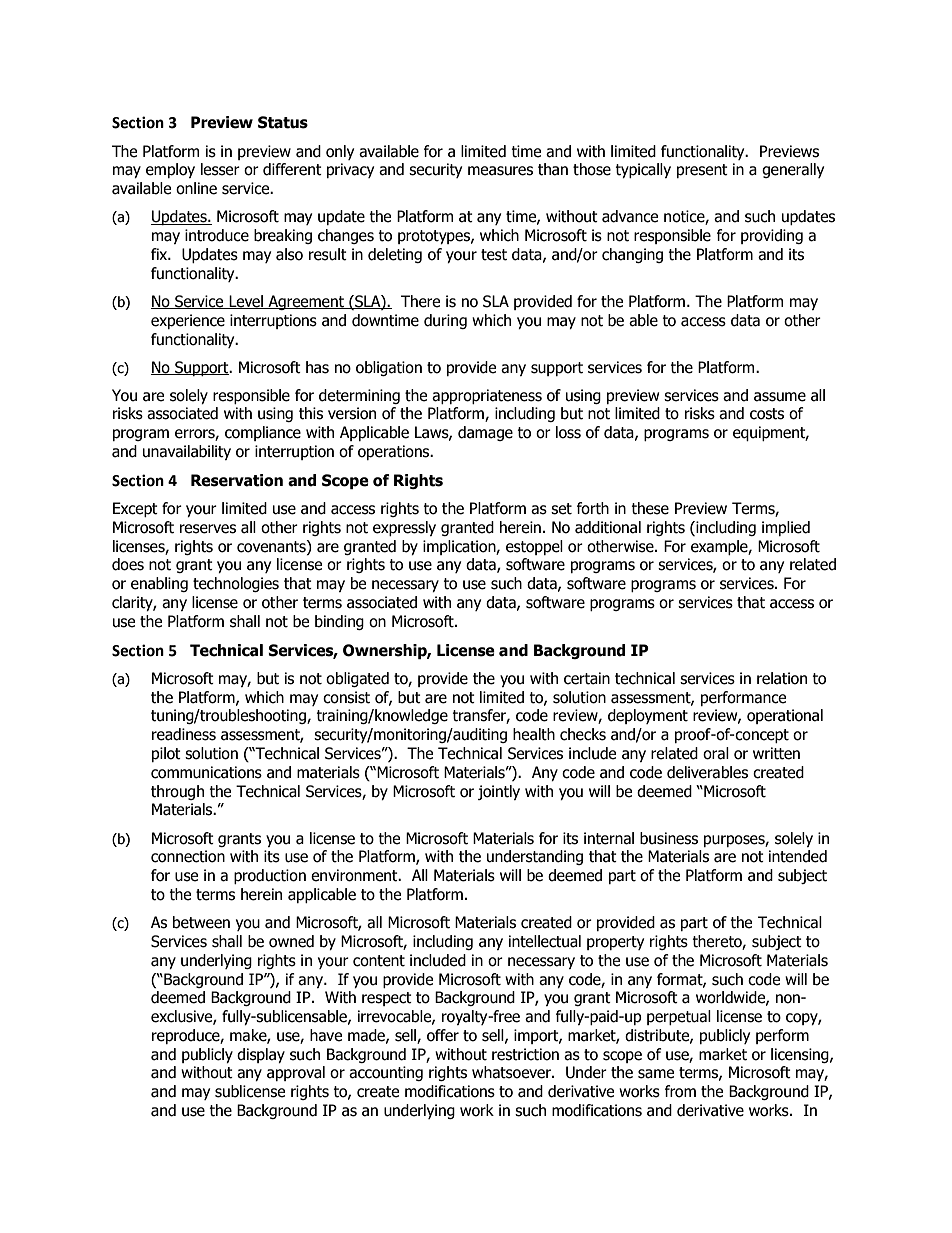  What do you see at coordinates (500, 171) in the screenshot?
I see `measures` at bounding box center [500, 171].
